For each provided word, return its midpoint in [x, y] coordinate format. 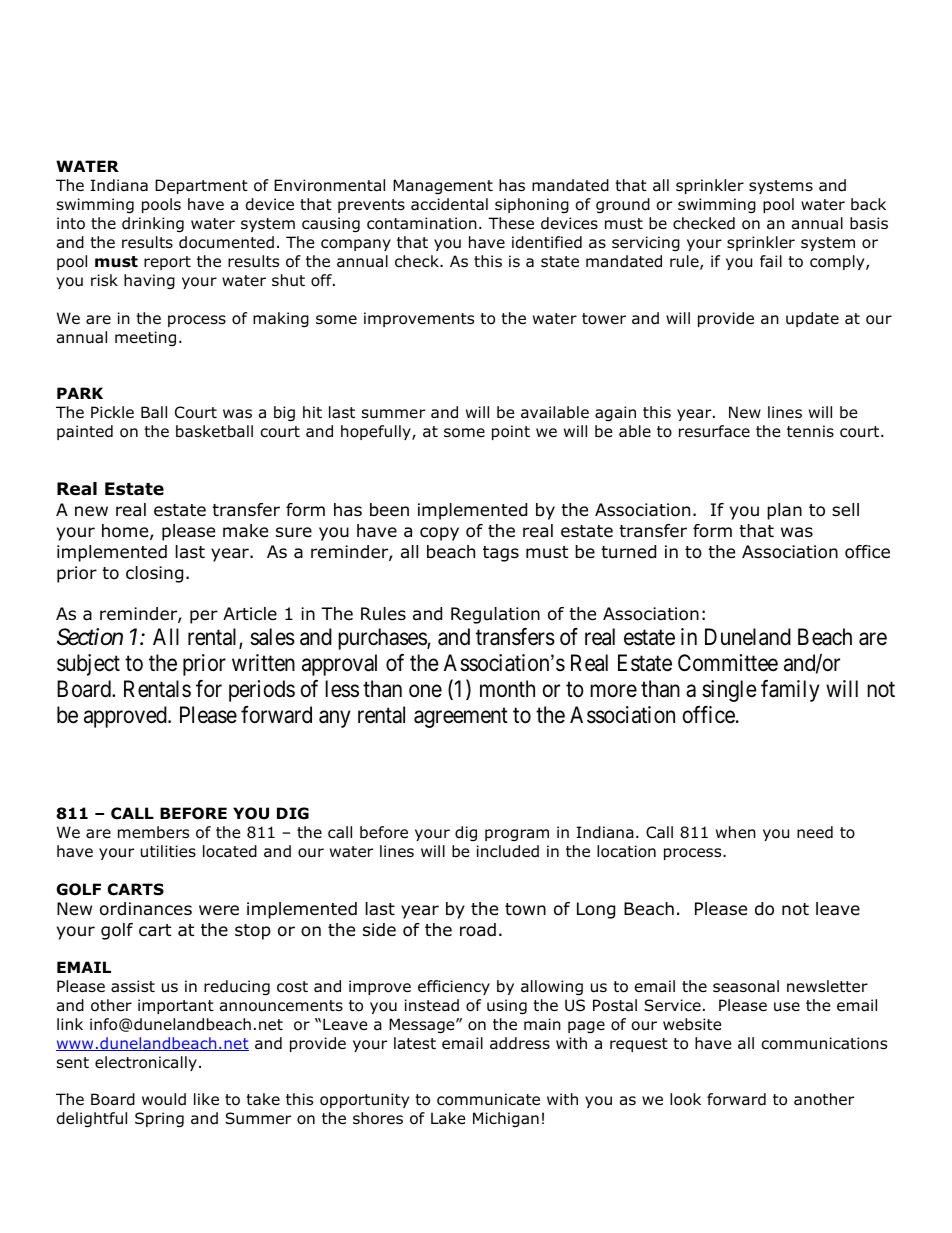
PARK [80, 393]
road [478, 930]
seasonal [746, 986]
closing [154, 574]
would [164, 1099]
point [511, 432]
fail [771, 261]
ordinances [146, 909]
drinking [153, 224]
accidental [449, 204]
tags [501, 554]
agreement [461, 718]
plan [784, 511]
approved [126, 717]
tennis [810, 431]
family [790, 691]
